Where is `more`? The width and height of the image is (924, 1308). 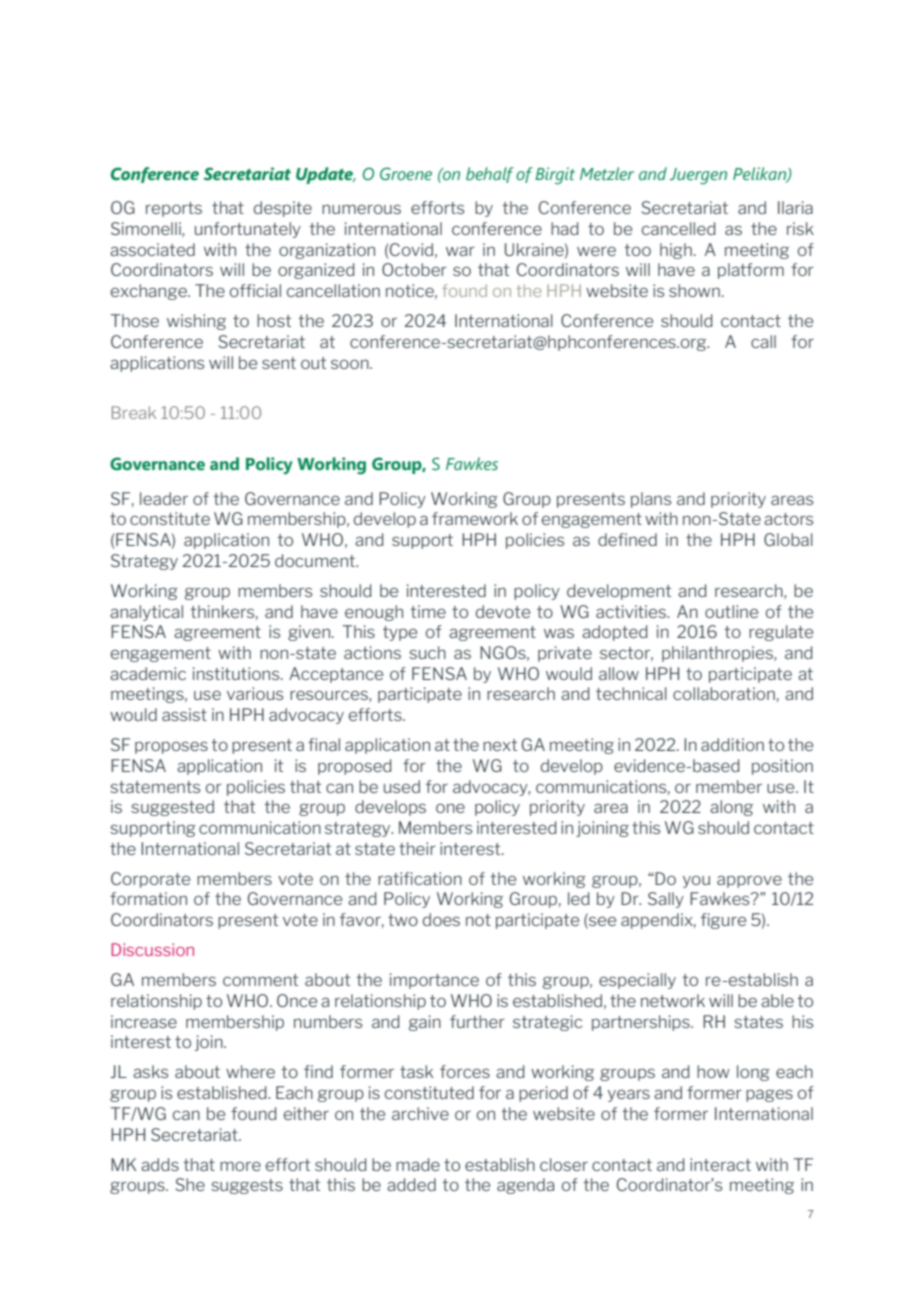
more is located at coordinates (240, 1166).
